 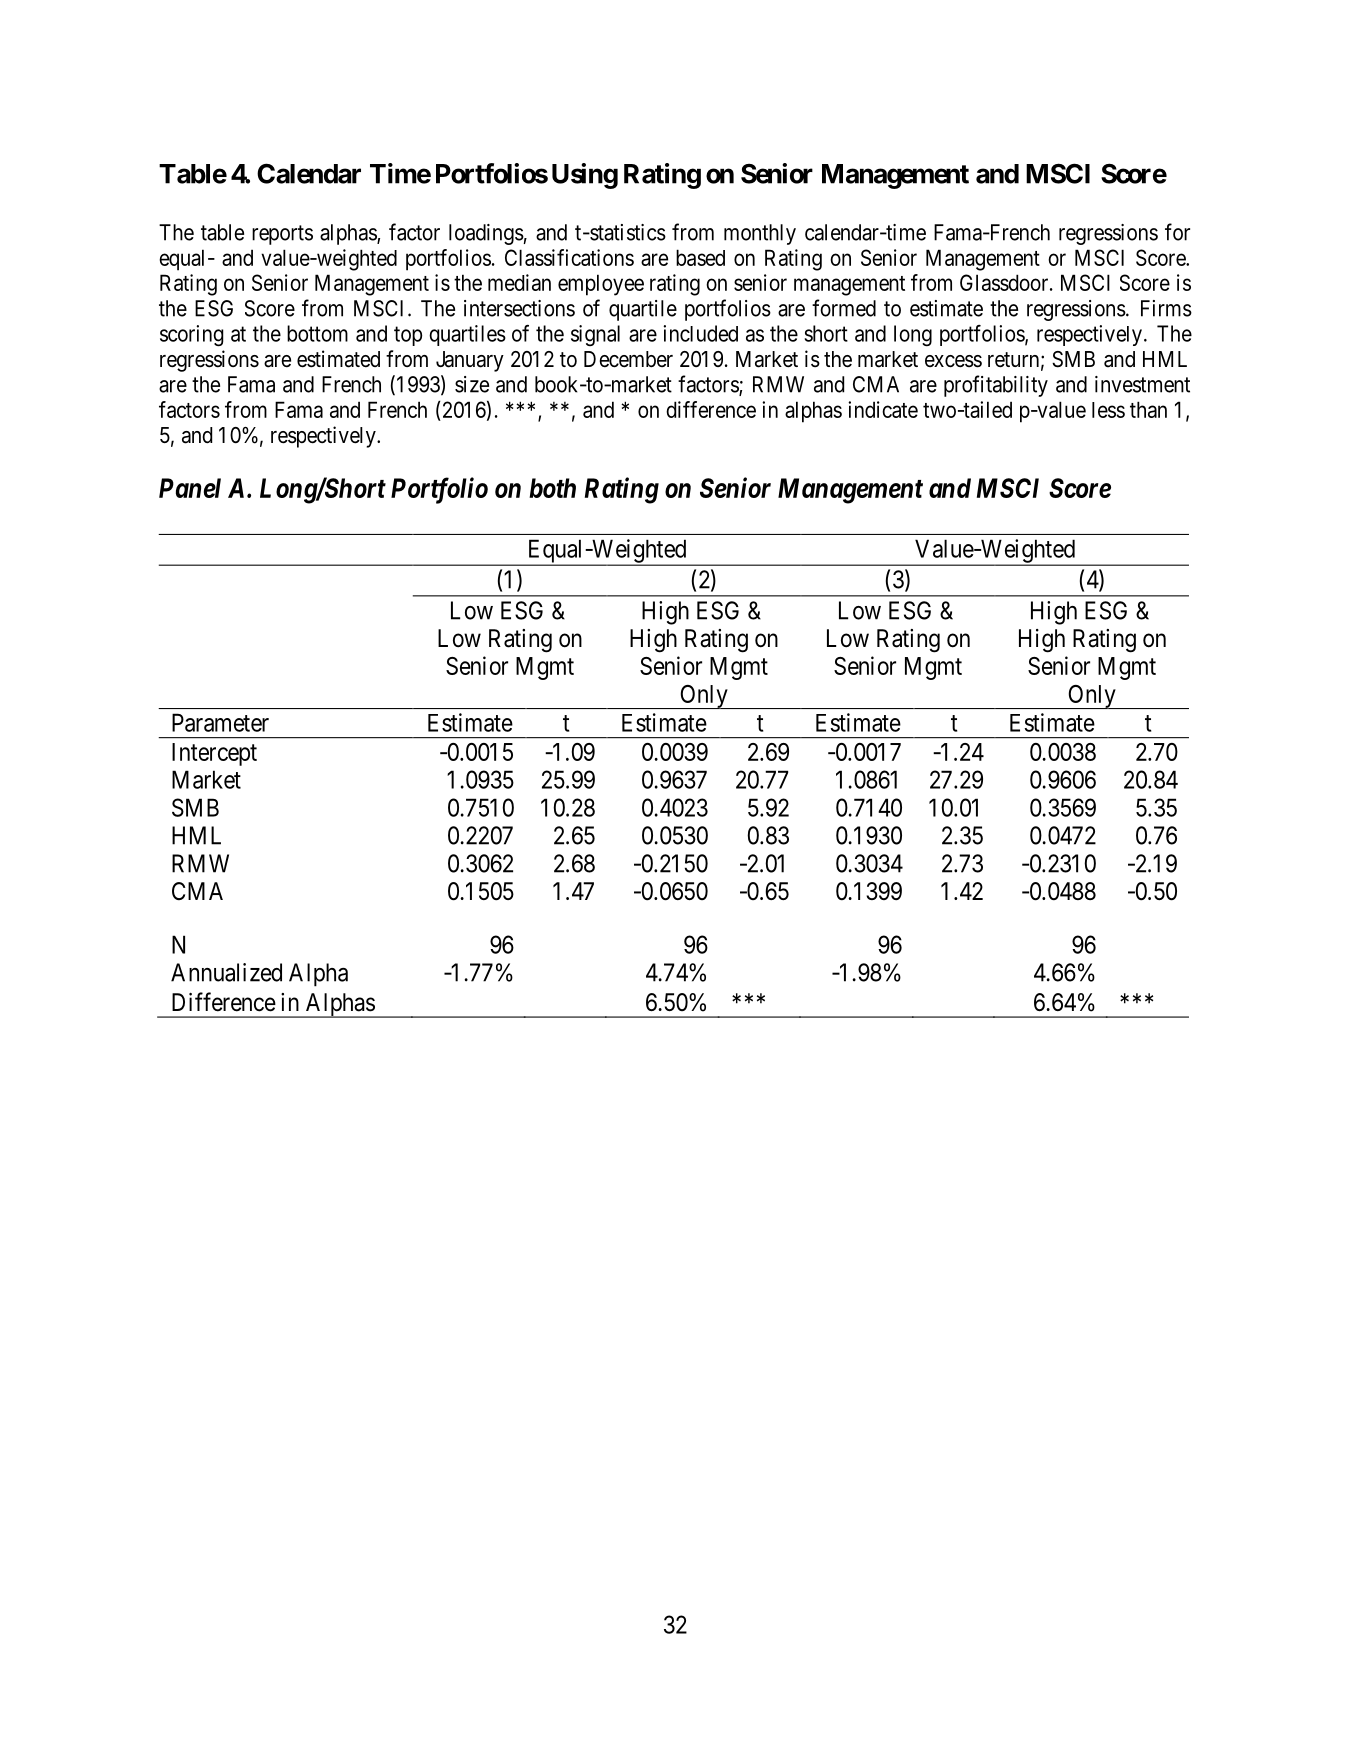 I want to click on reports, so click(x=282, y=235).
